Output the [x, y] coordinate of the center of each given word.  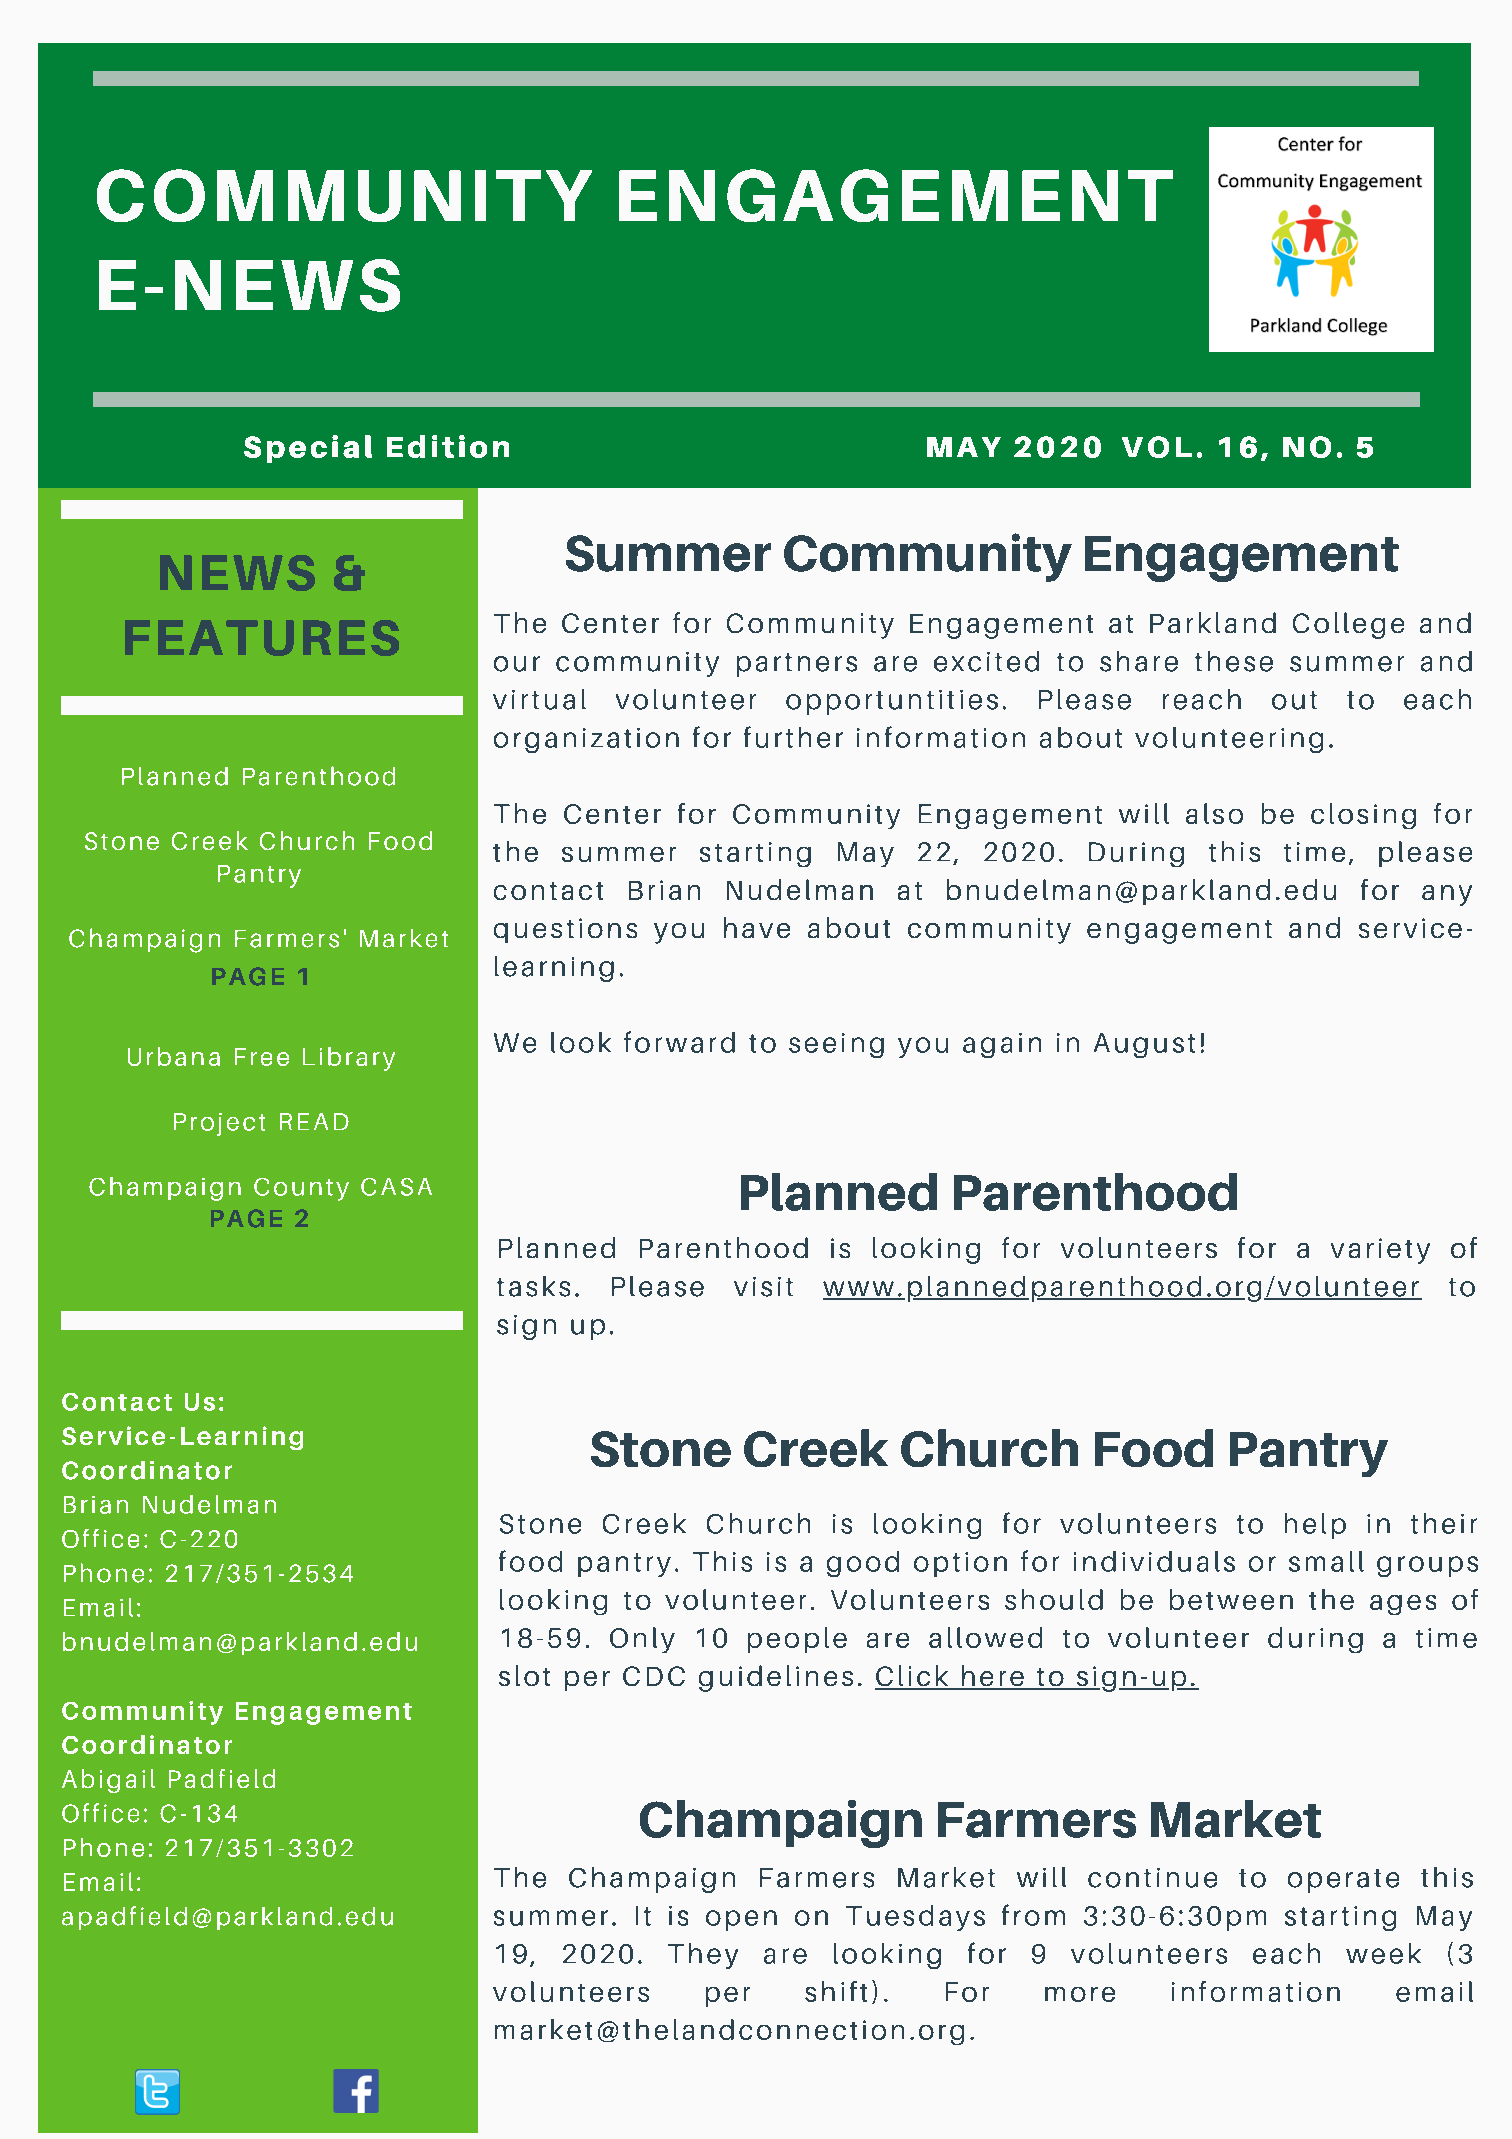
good [863, 1564]
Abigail [108, 1781]
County [301, 1189]
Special [308, 449]
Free [262, 1057]
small [1326, 1561]
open [741, 1920]
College [1348, 625]
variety [1380, 1251]
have [757, 927]
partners [797, 665]
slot [524, 1675]
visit [763, 1287]
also [1214, 813]
